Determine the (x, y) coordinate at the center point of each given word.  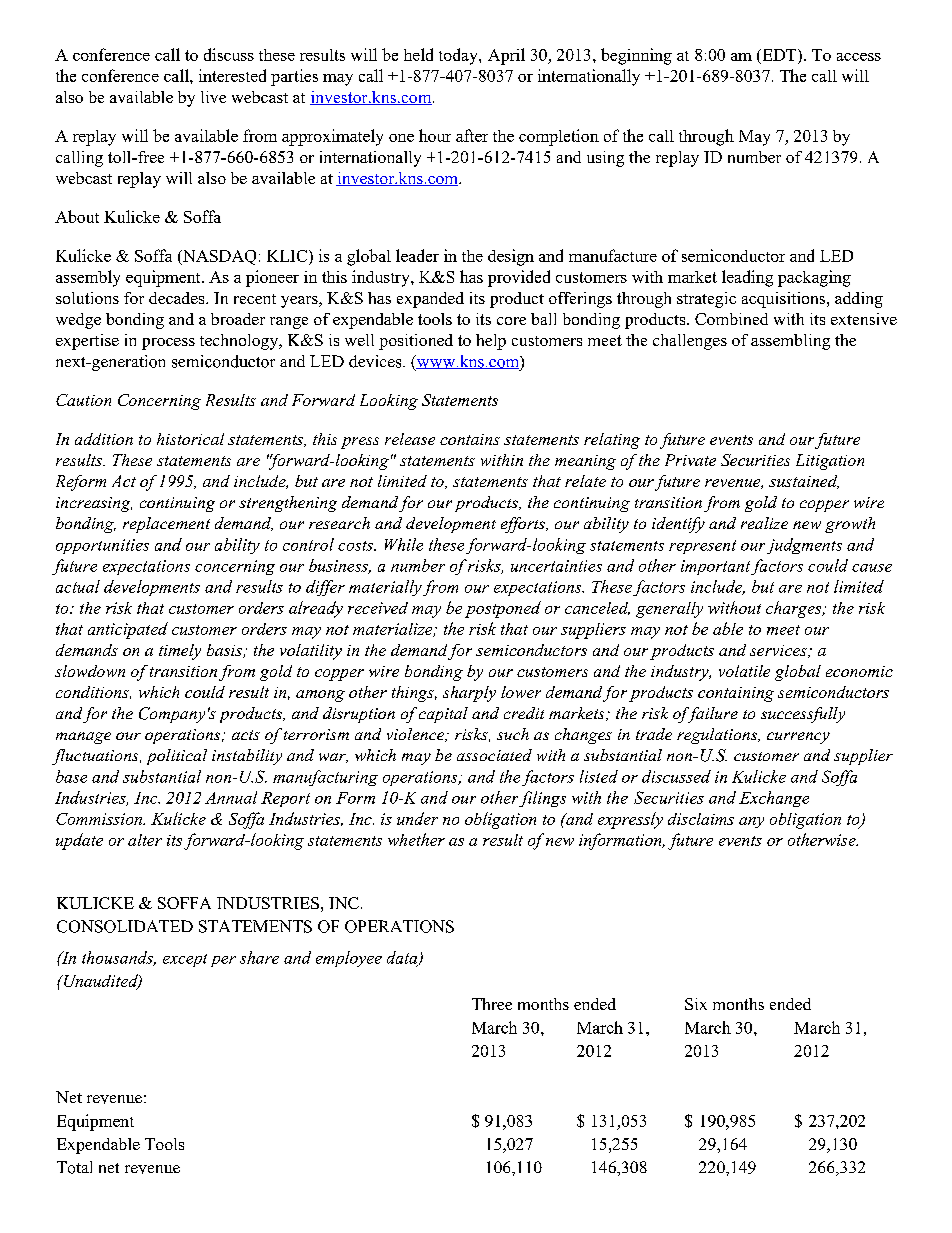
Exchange (774, 799)
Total (74, 1167)
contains (470, 439)
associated (494, 755)
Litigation (830, 462)
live (213, 97)
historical (190, 439)
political (177, 757)
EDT (779, 55)
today (459, 56)
